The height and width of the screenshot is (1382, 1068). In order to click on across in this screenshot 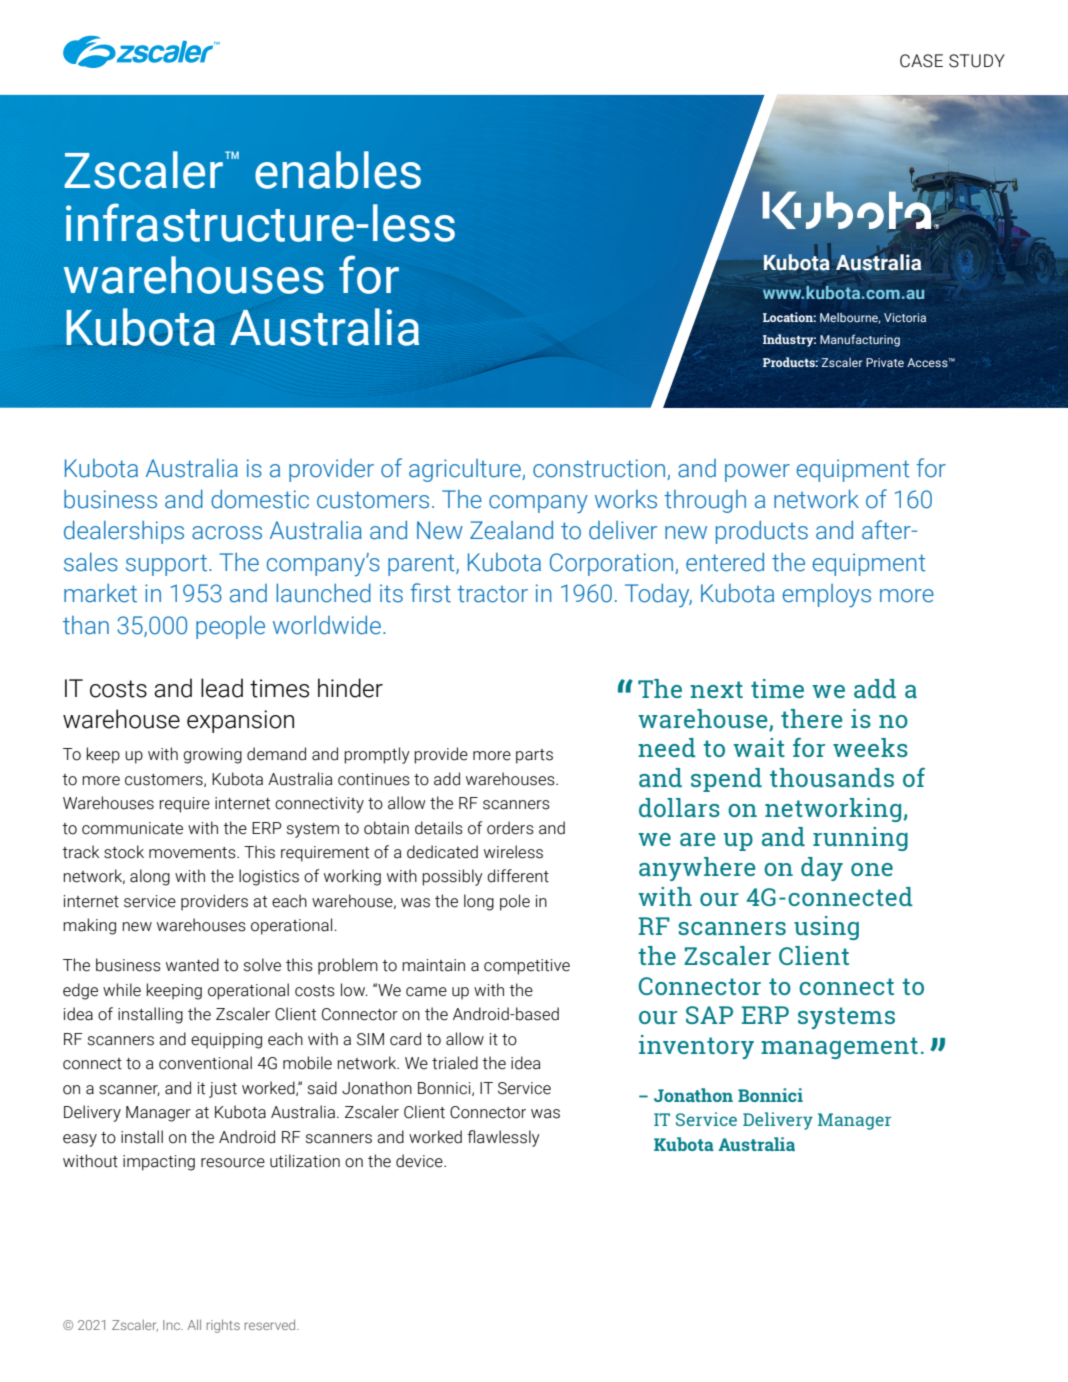, I will do `click(227, 533)`.
